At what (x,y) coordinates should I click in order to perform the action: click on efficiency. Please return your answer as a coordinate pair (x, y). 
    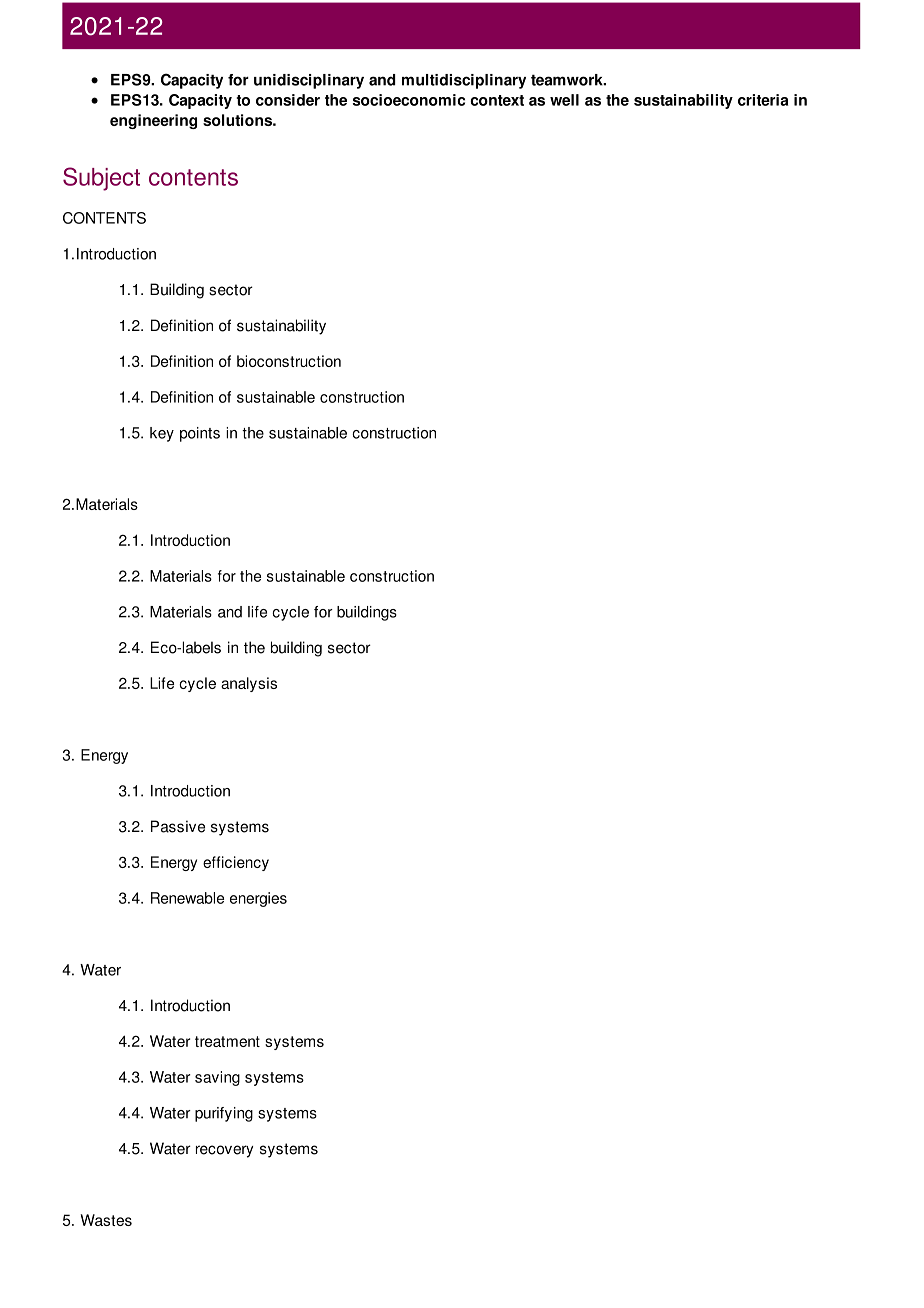
    Looking at the image, I should click on (236, 863).
